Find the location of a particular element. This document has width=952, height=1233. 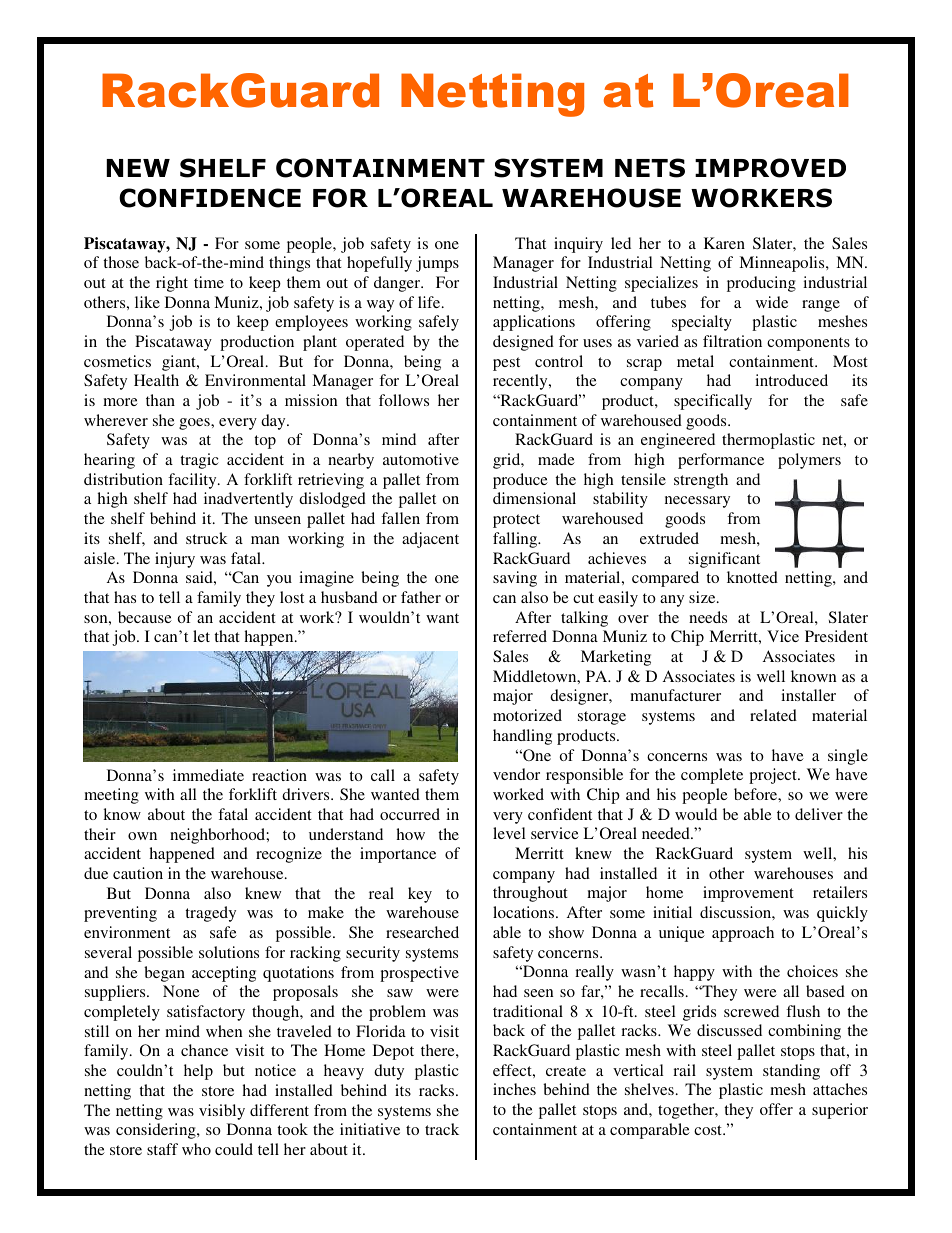

considering is located at coordinates (157, 1131).
